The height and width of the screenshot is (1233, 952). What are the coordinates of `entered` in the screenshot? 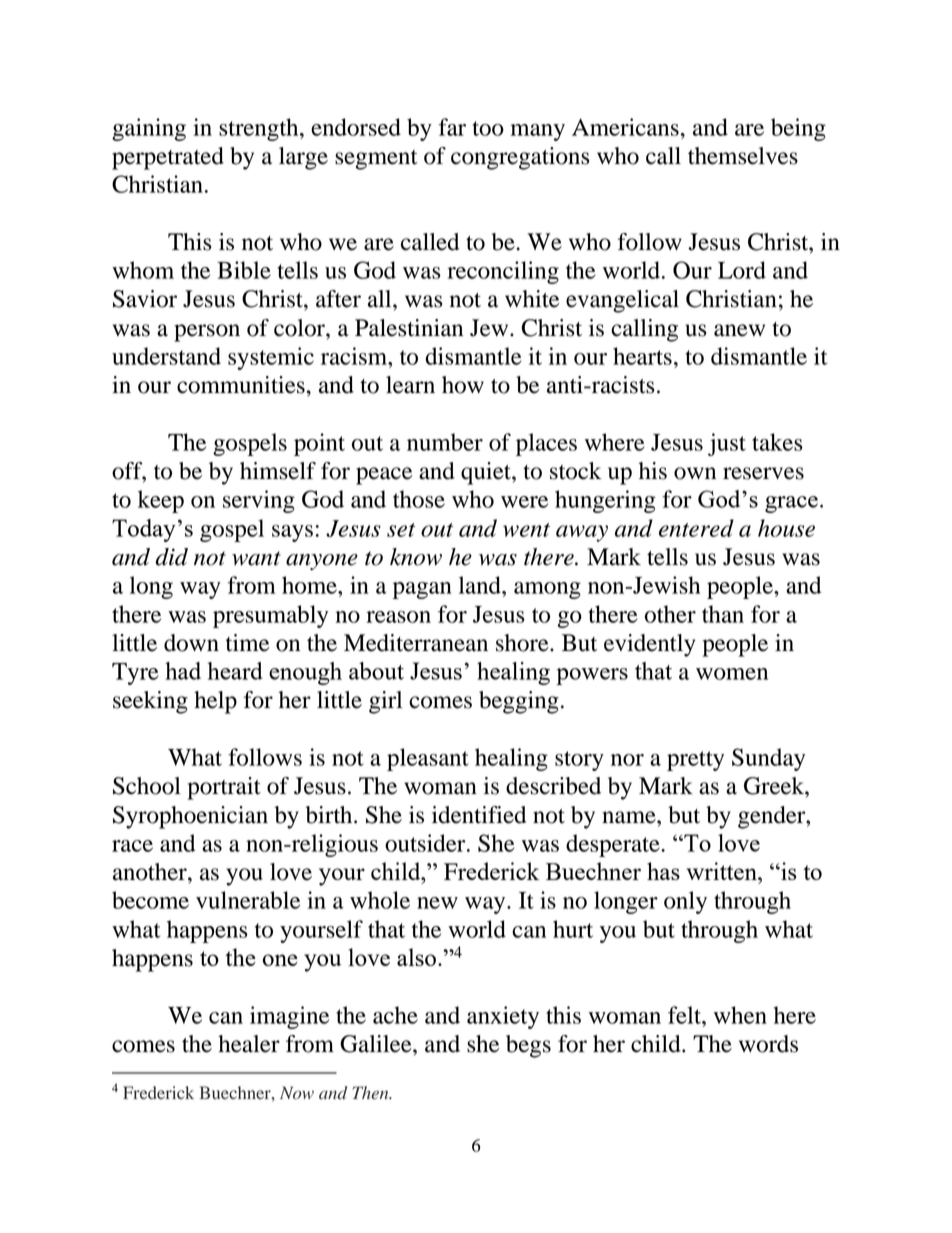 It's located at (696, 528).
